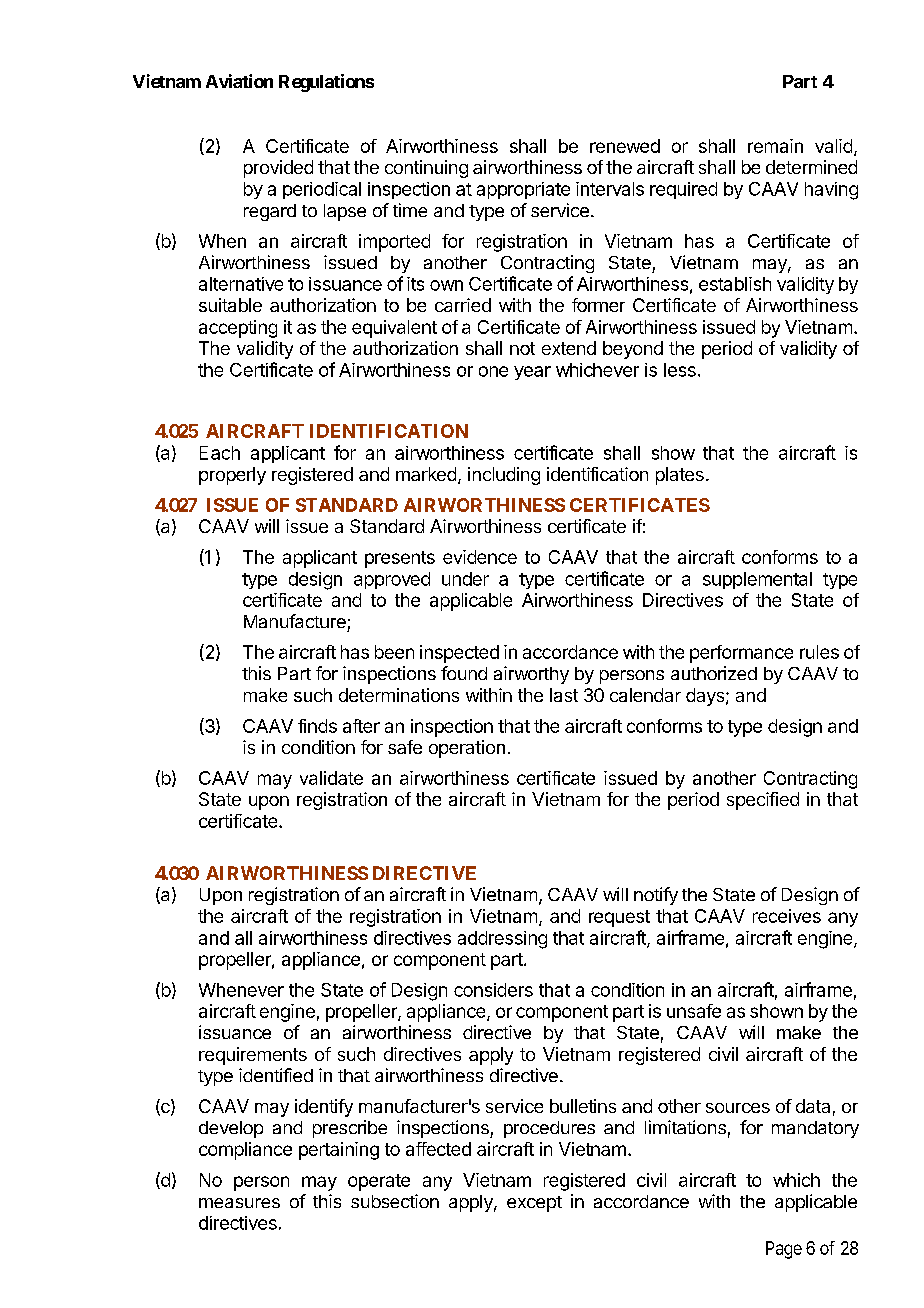  What do you see at coordinates (502, 940) in the screenshot?
I see `addressing` at bounding box center [502, 940].
